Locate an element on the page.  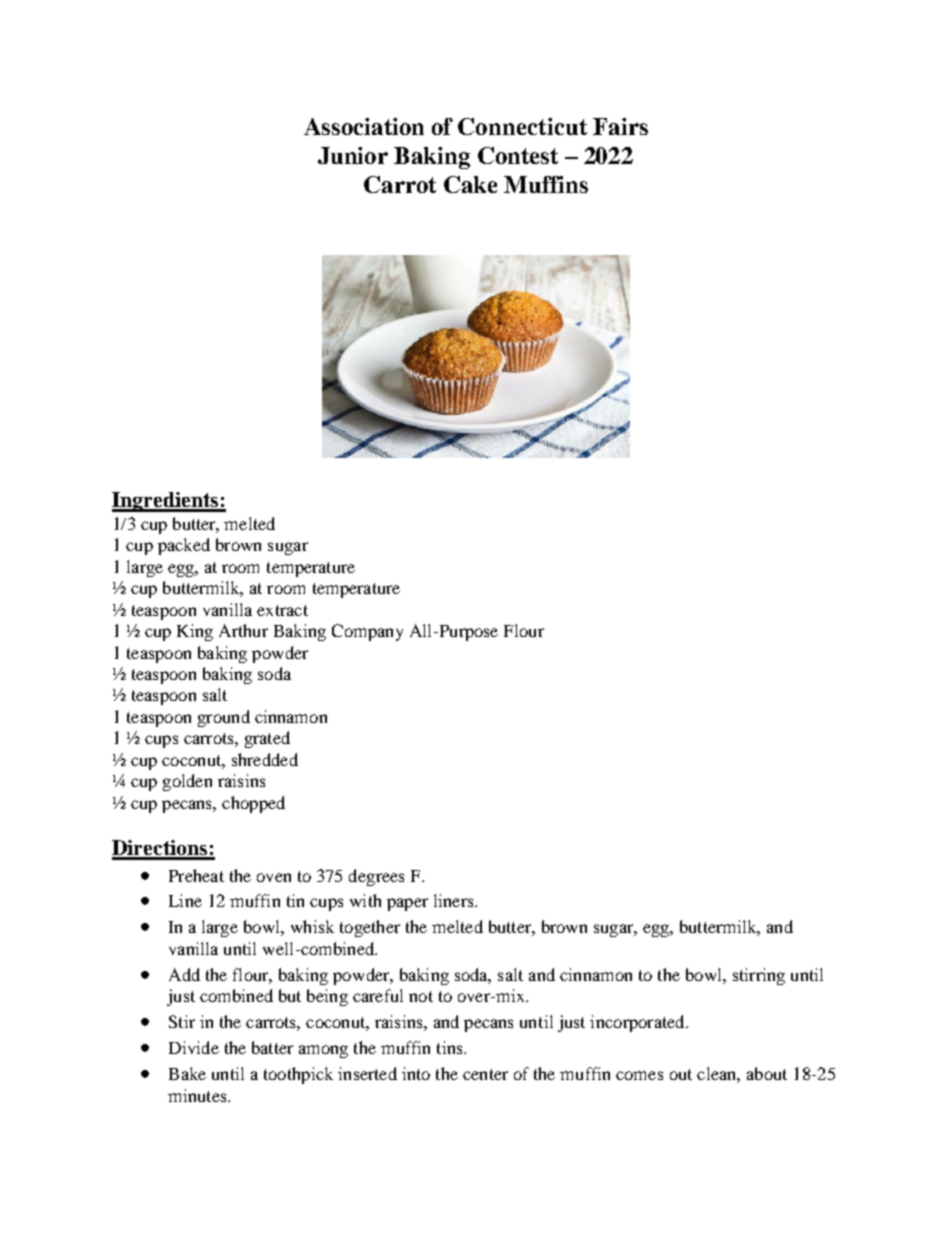
incorporated is located at coordinates (638, 1023).
